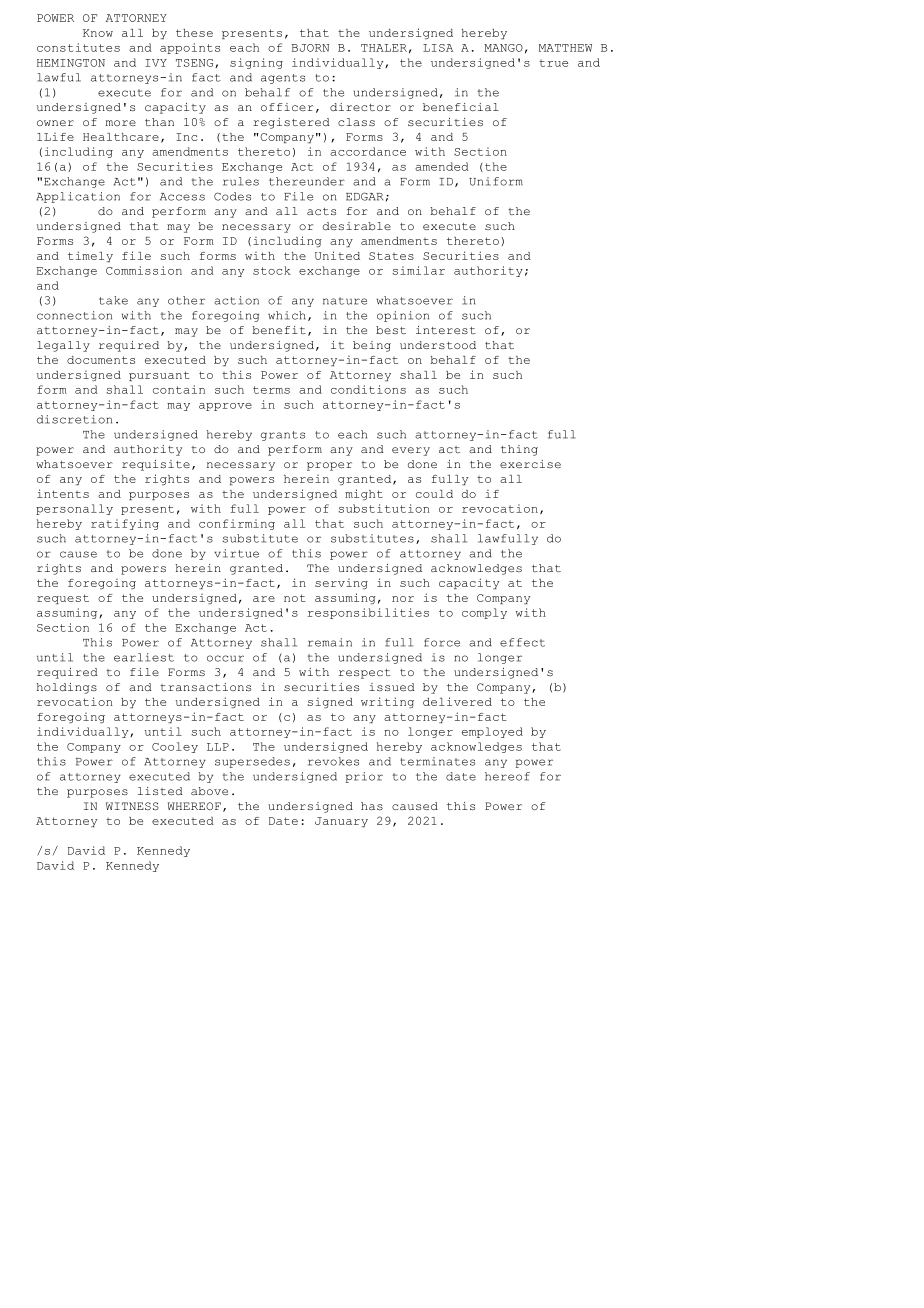 Image resolution: width=924 pixels, height=1308 pixels. What do you see at coordinates (341, 584) in the screenshot?
I see `serving` at bounding box center [341, 584].
